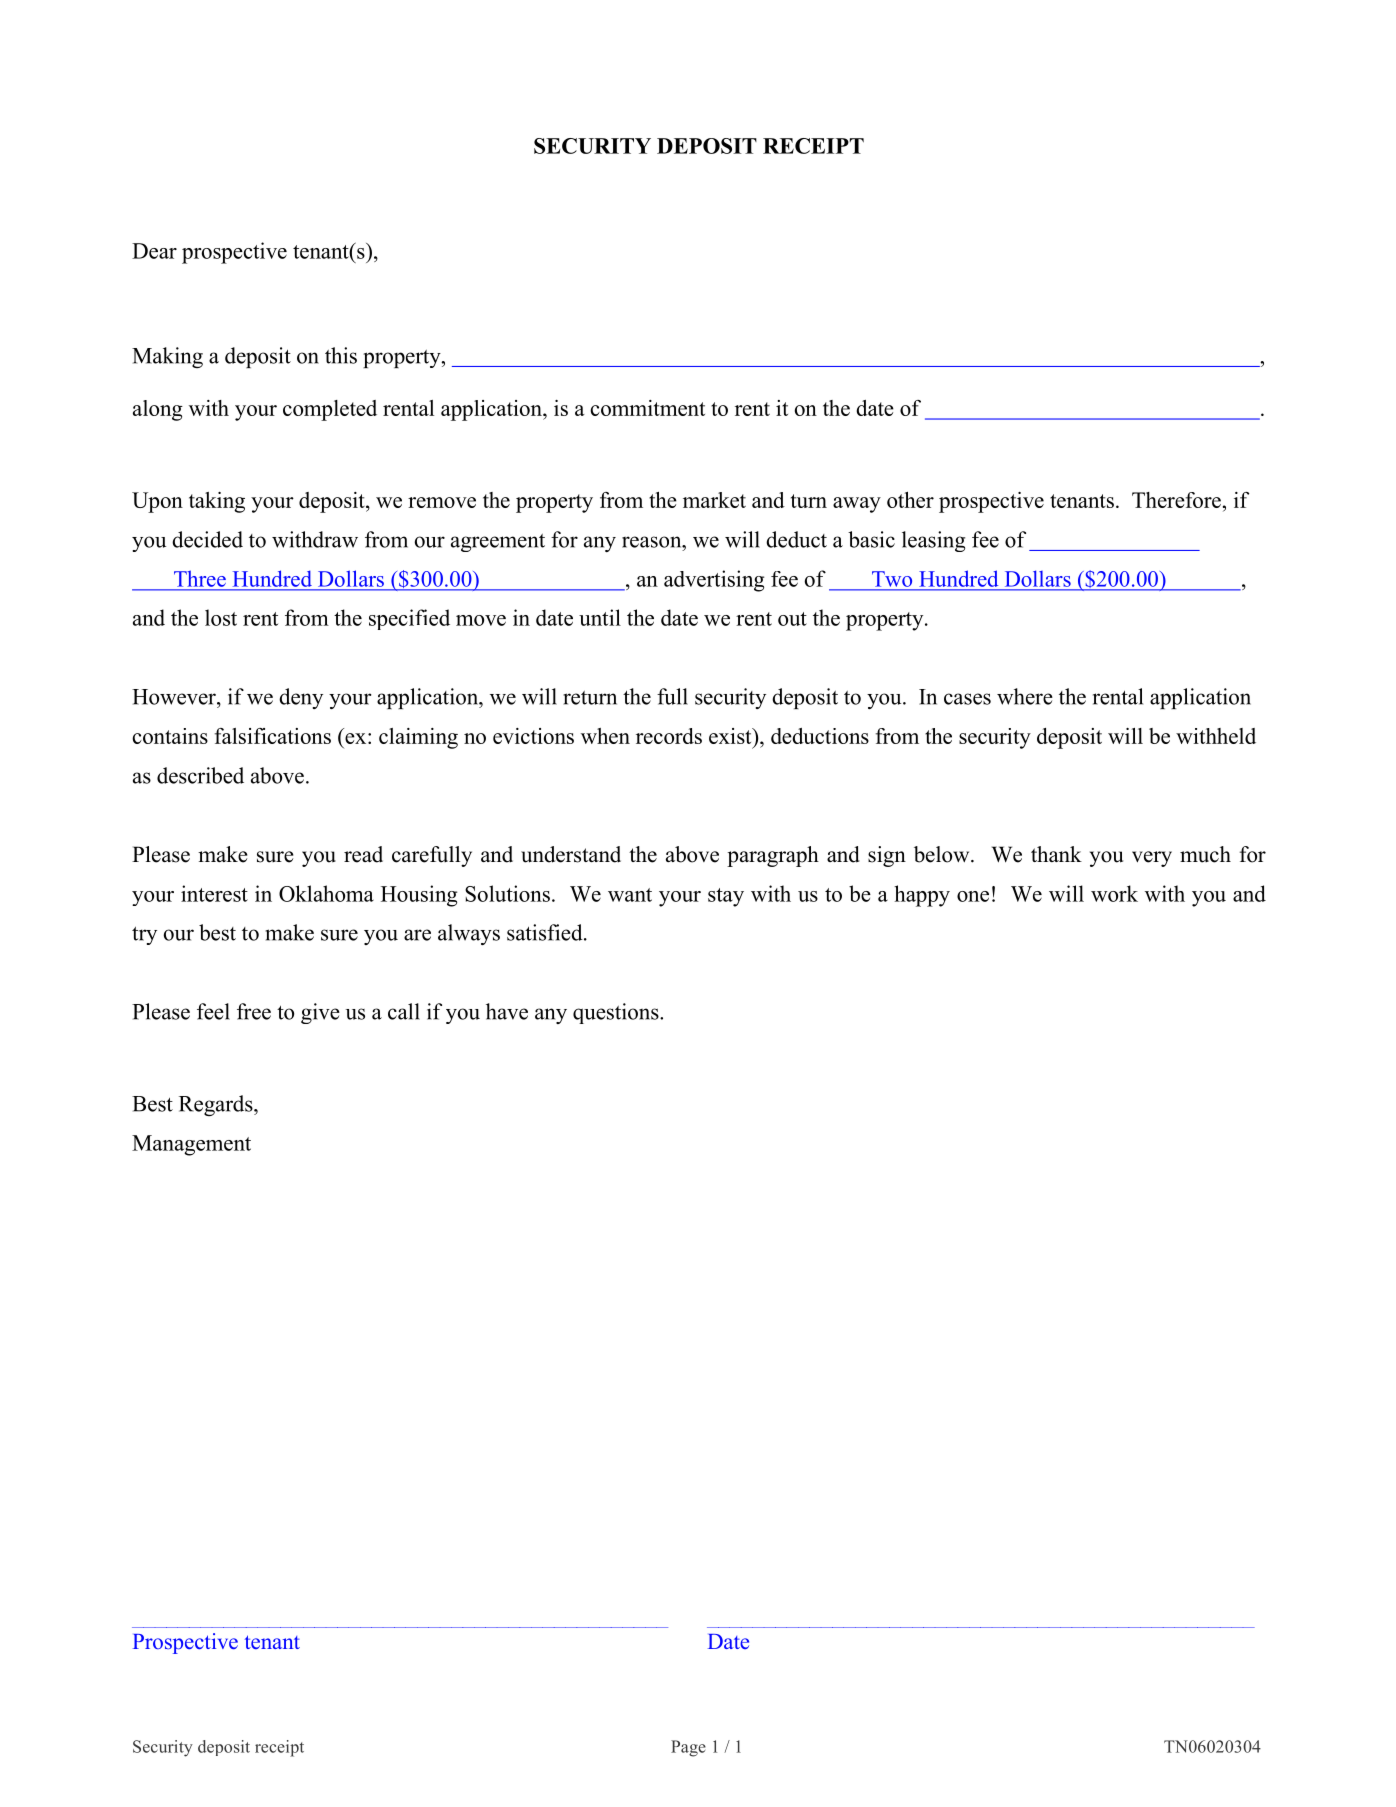 The width and height of the page is (1396, 1807). Describe the element at coordinates (669, 736) in the page. I see `records` at that location.
